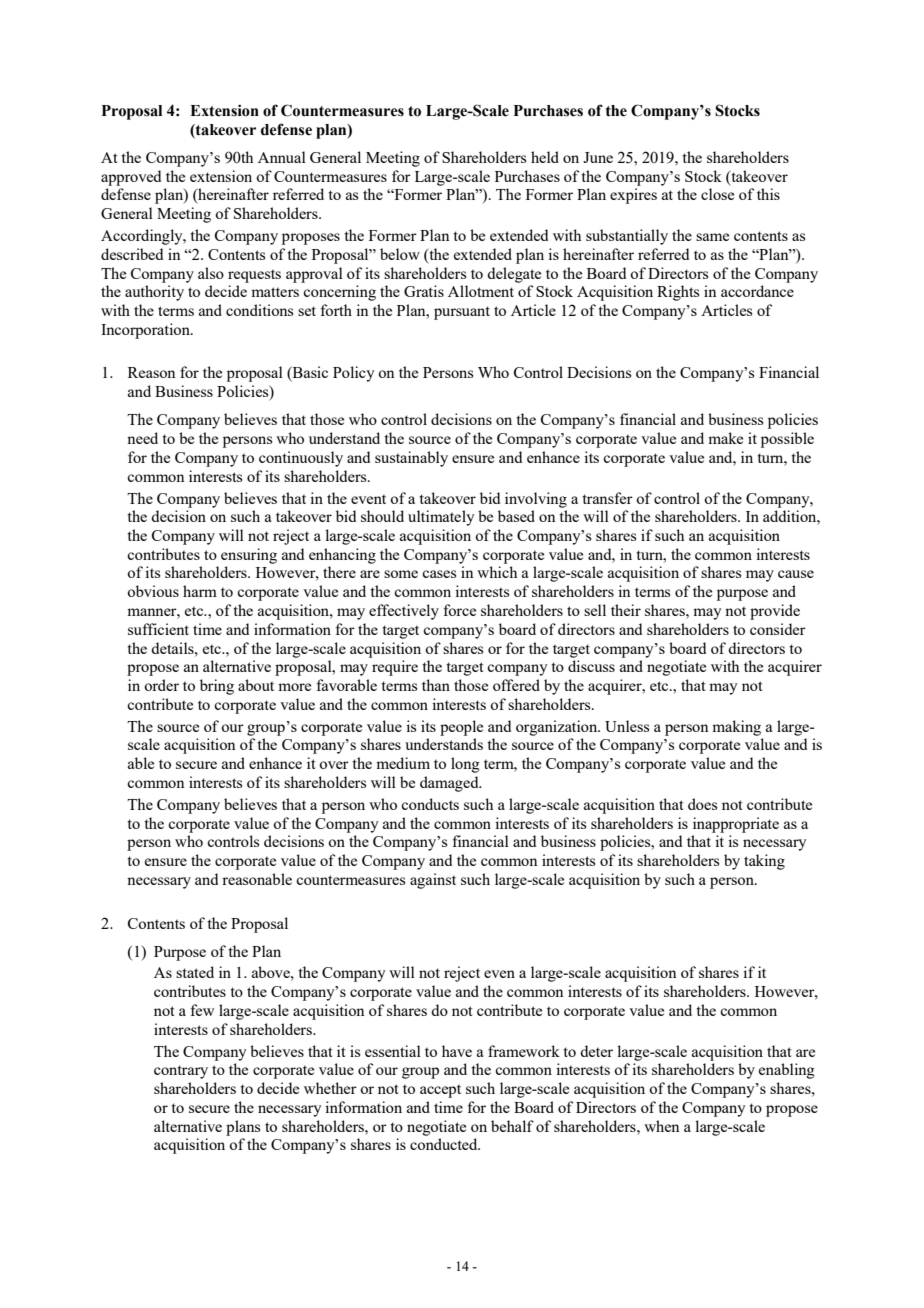 The image size is (924, 1308). Describe the element at coordinates (717, 194) in the screenshot. I see `close` at that location.
